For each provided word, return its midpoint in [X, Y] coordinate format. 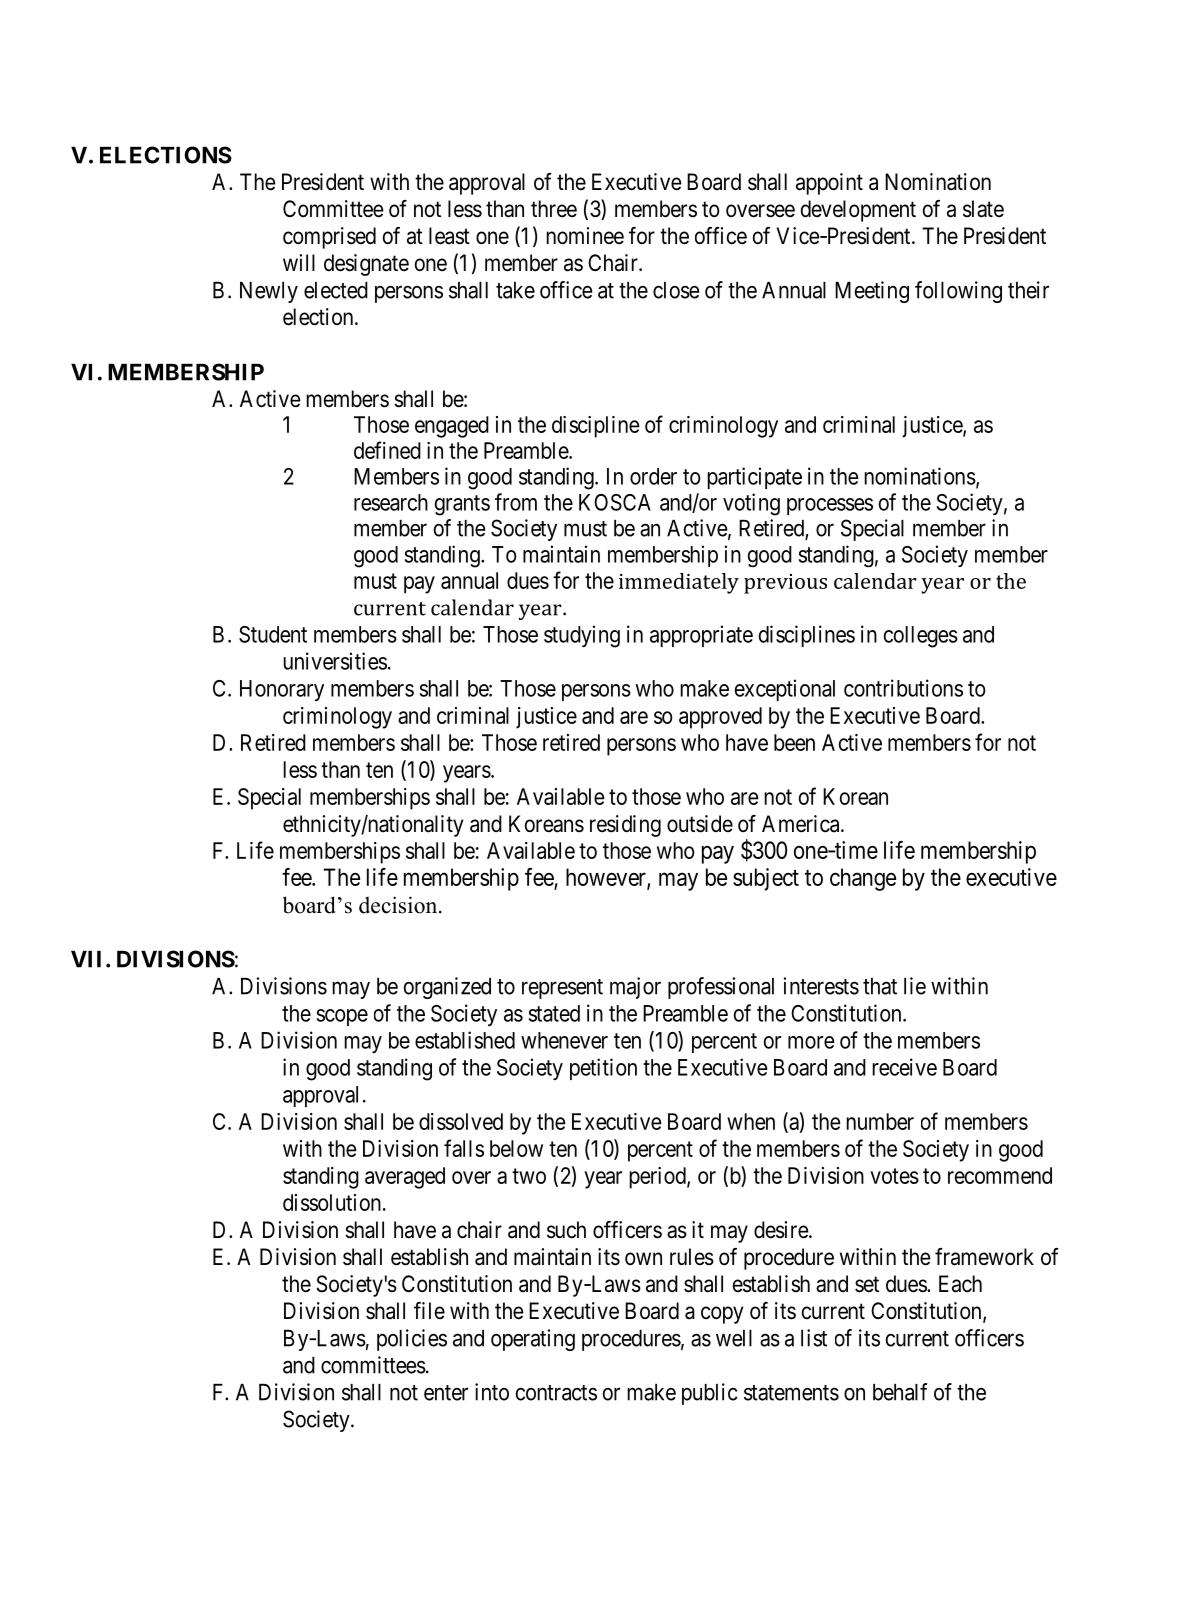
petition [603, 1069]
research [391, 502]
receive [904, 1067]
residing [625, 826]
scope [342, 1017]
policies [412, 1340]
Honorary [282, 690]
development [858, 211]
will [299, 262]
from [516, 502]
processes [830, 506]
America [802, 824]
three [554, 209]
